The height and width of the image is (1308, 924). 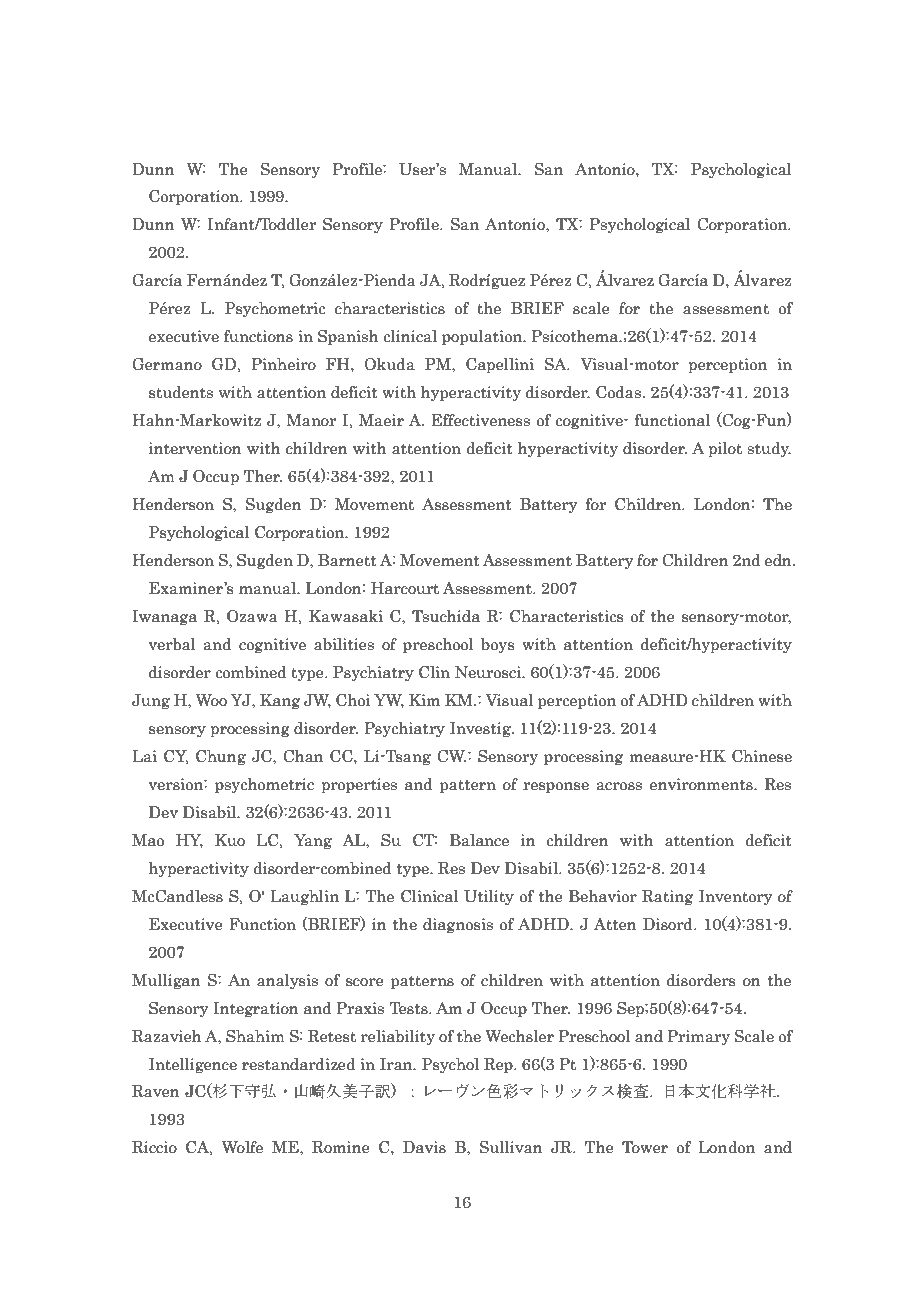 What do you see at coordinates (779, 560) in the image?
I see `edn` at bounding box center [779, 560].
